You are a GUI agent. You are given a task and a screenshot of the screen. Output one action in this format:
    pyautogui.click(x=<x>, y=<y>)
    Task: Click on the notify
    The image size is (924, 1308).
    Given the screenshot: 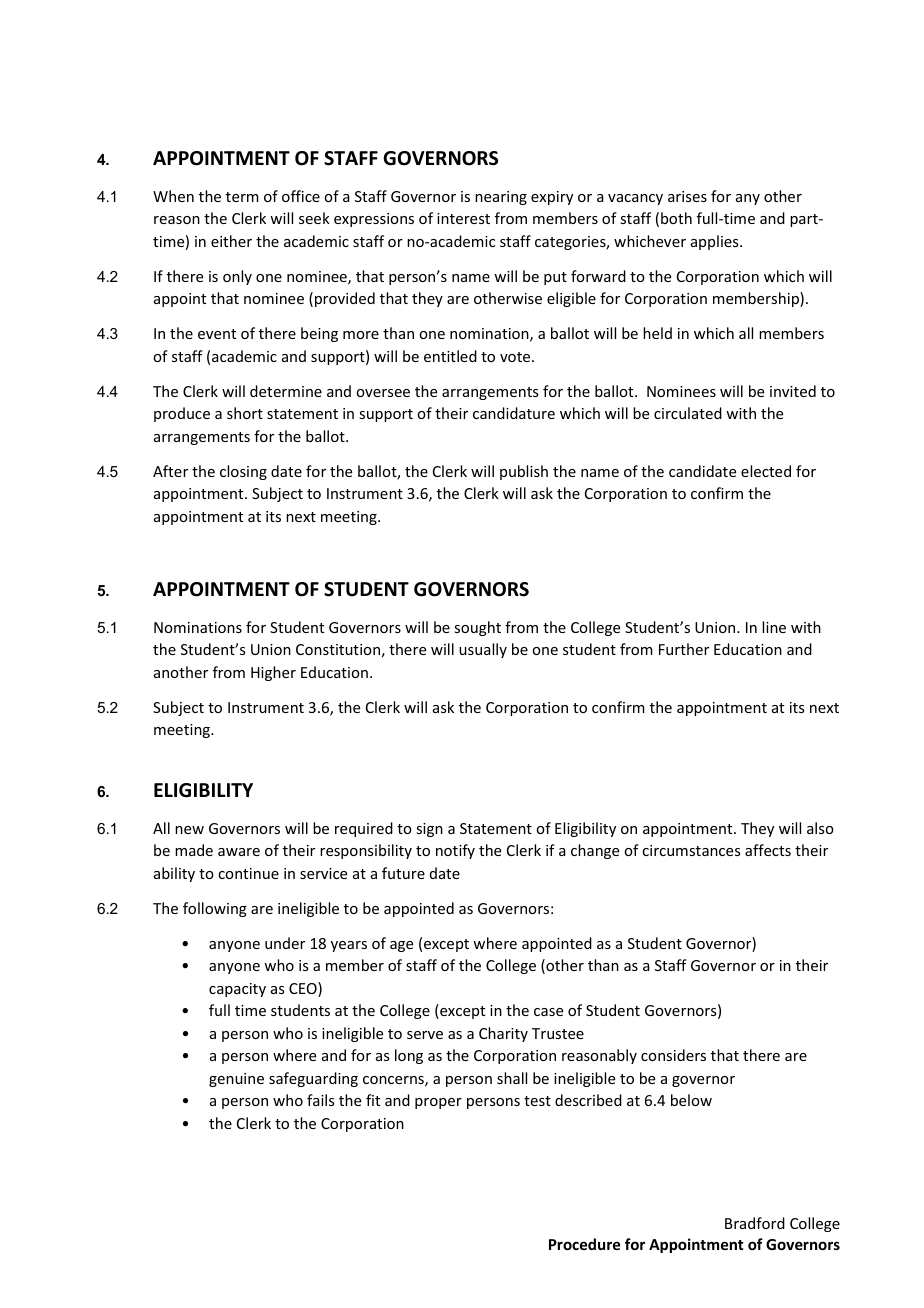 What is the action you would take?
    pyautogui.click(x=455, y=851)
